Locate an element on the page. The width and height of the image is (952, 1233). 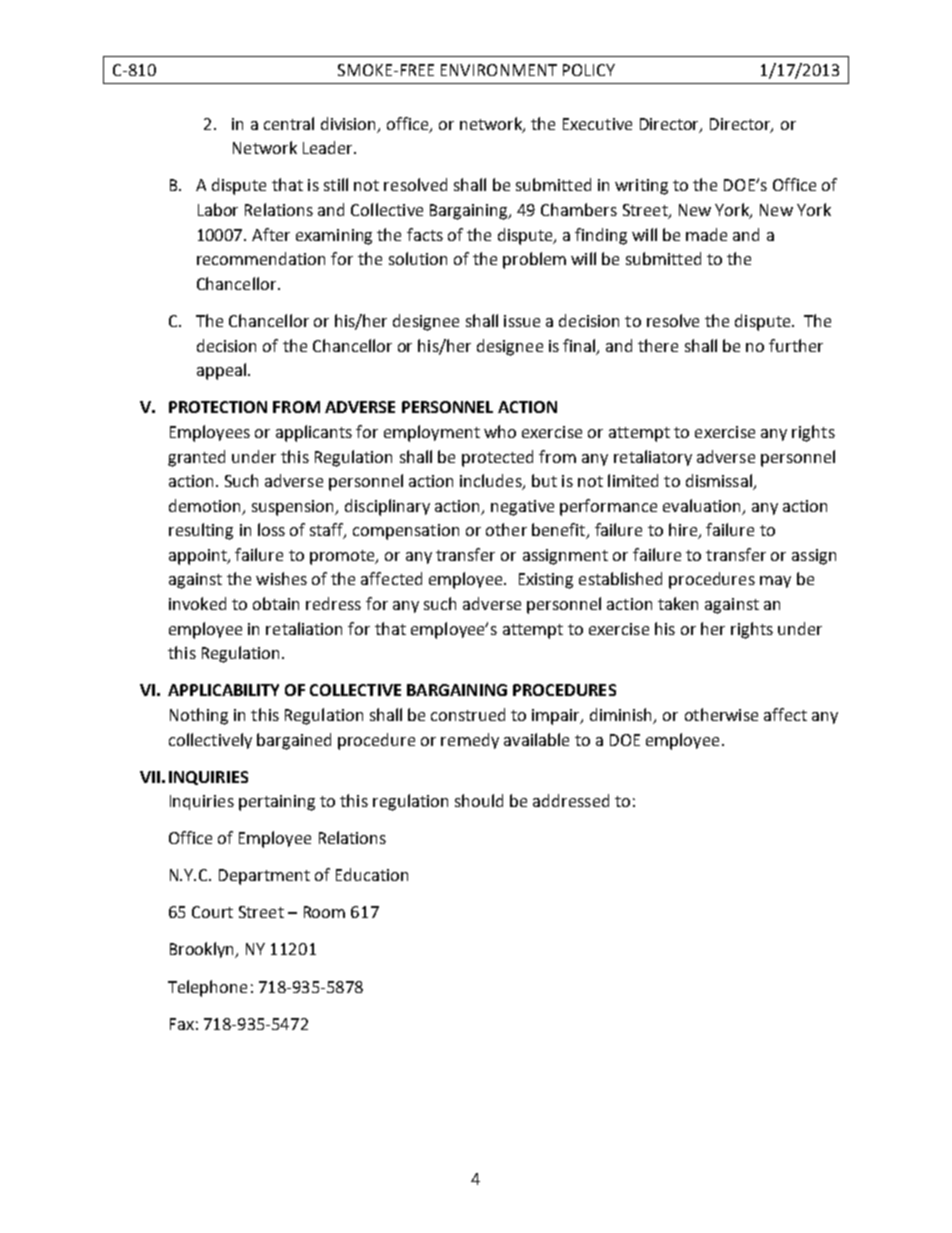
Telephone is located at coordinates (207, 988).
